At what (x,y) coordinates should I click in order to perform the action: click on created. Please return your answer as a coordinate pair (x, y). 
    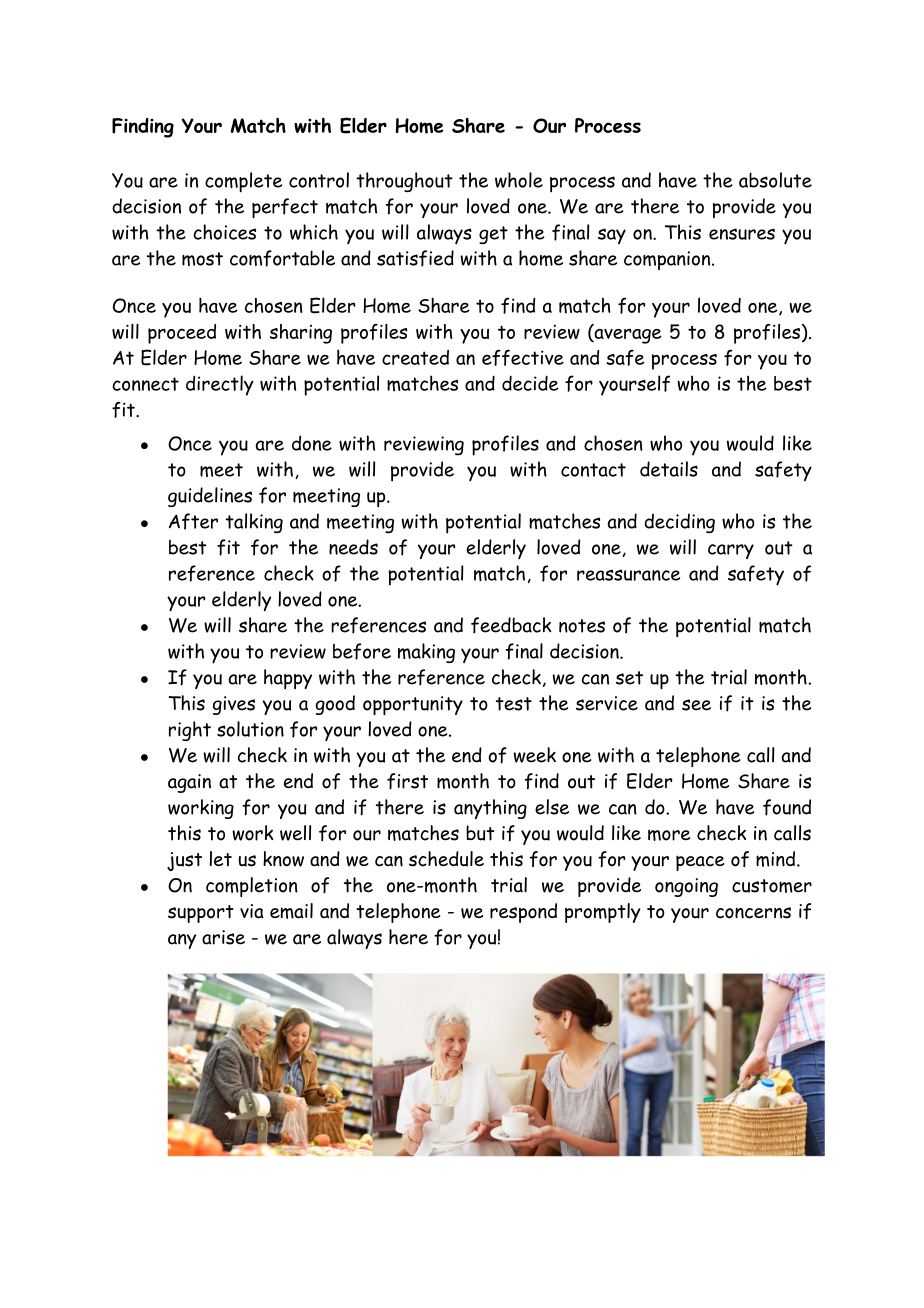
    Looking at the image, I should click on (415, 357).
